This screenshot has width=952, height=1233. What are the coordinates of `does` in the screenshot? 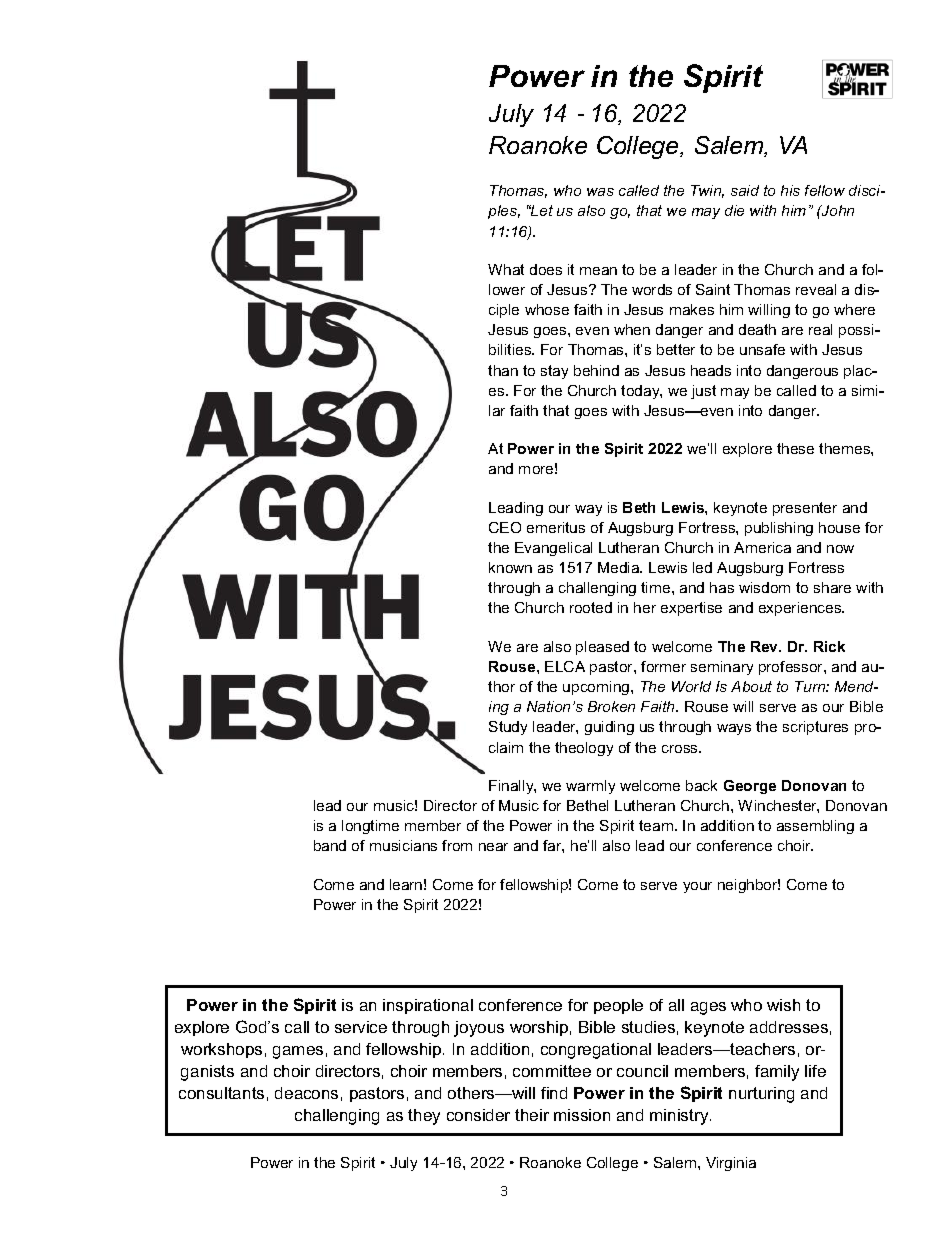 It's located at (546, 269).
